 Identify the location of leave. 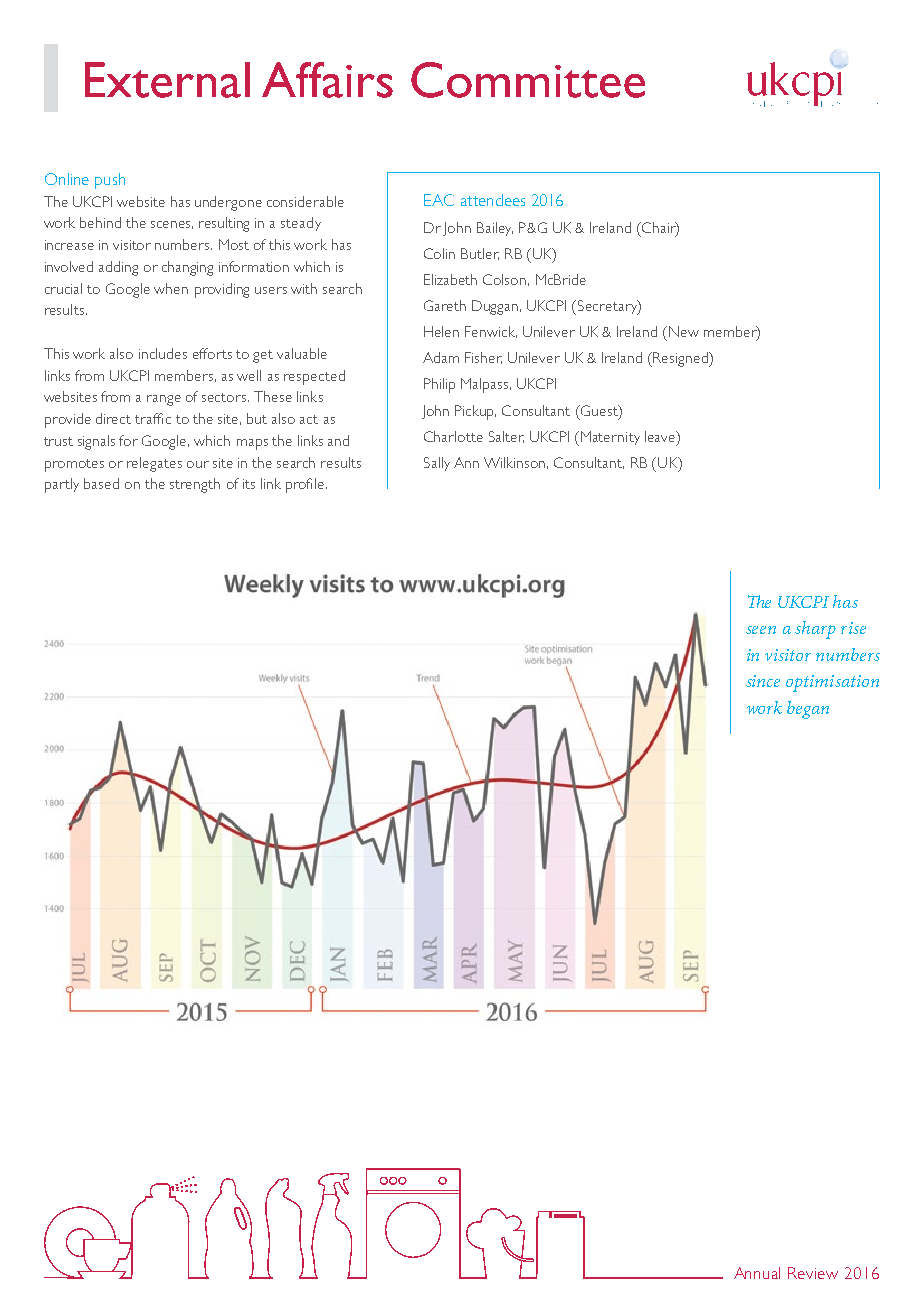
(661, 436).
